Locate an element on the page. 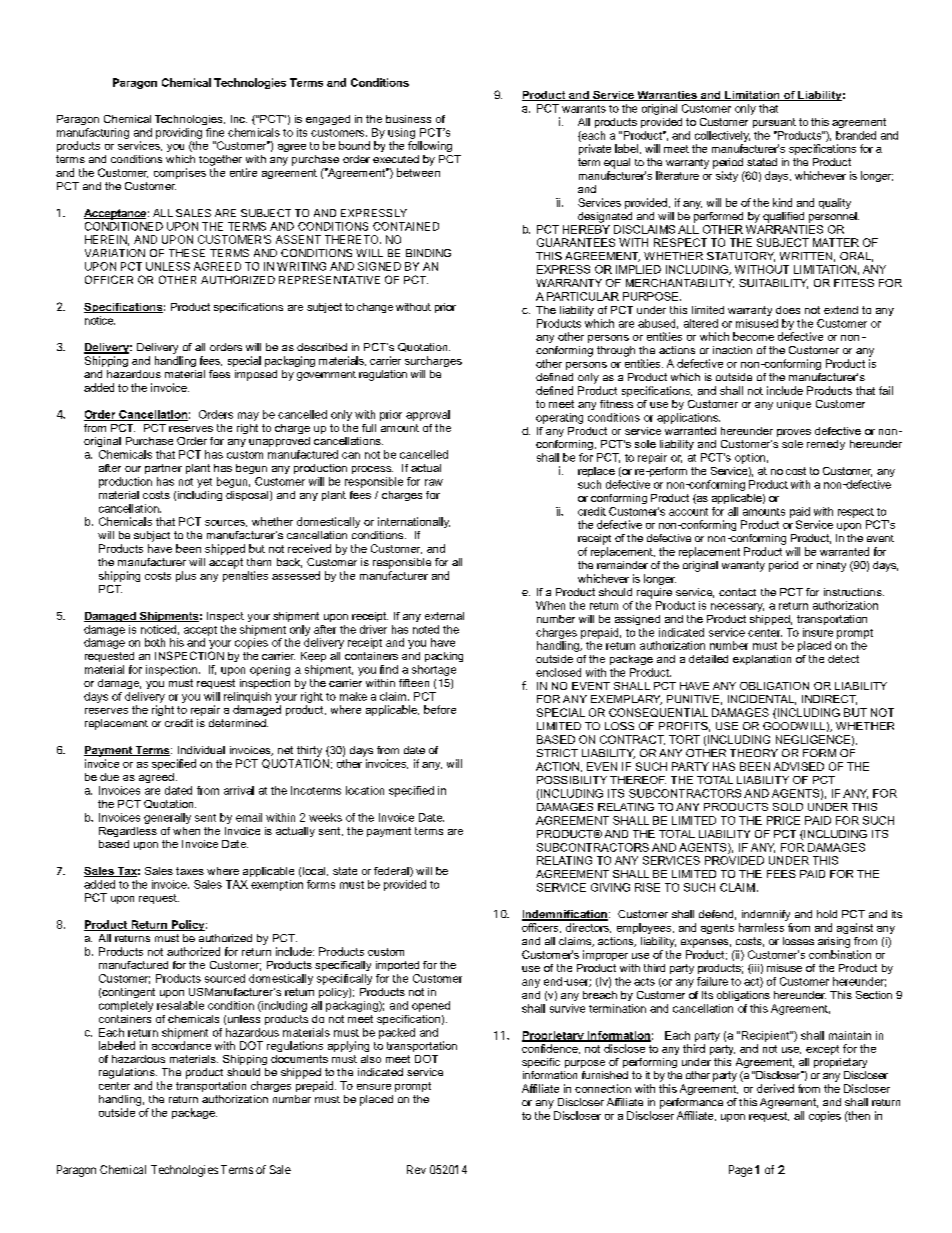 Image resolution: width=952 pixels, height=1233 pixels. providing is located at coordinates (179, 133).
